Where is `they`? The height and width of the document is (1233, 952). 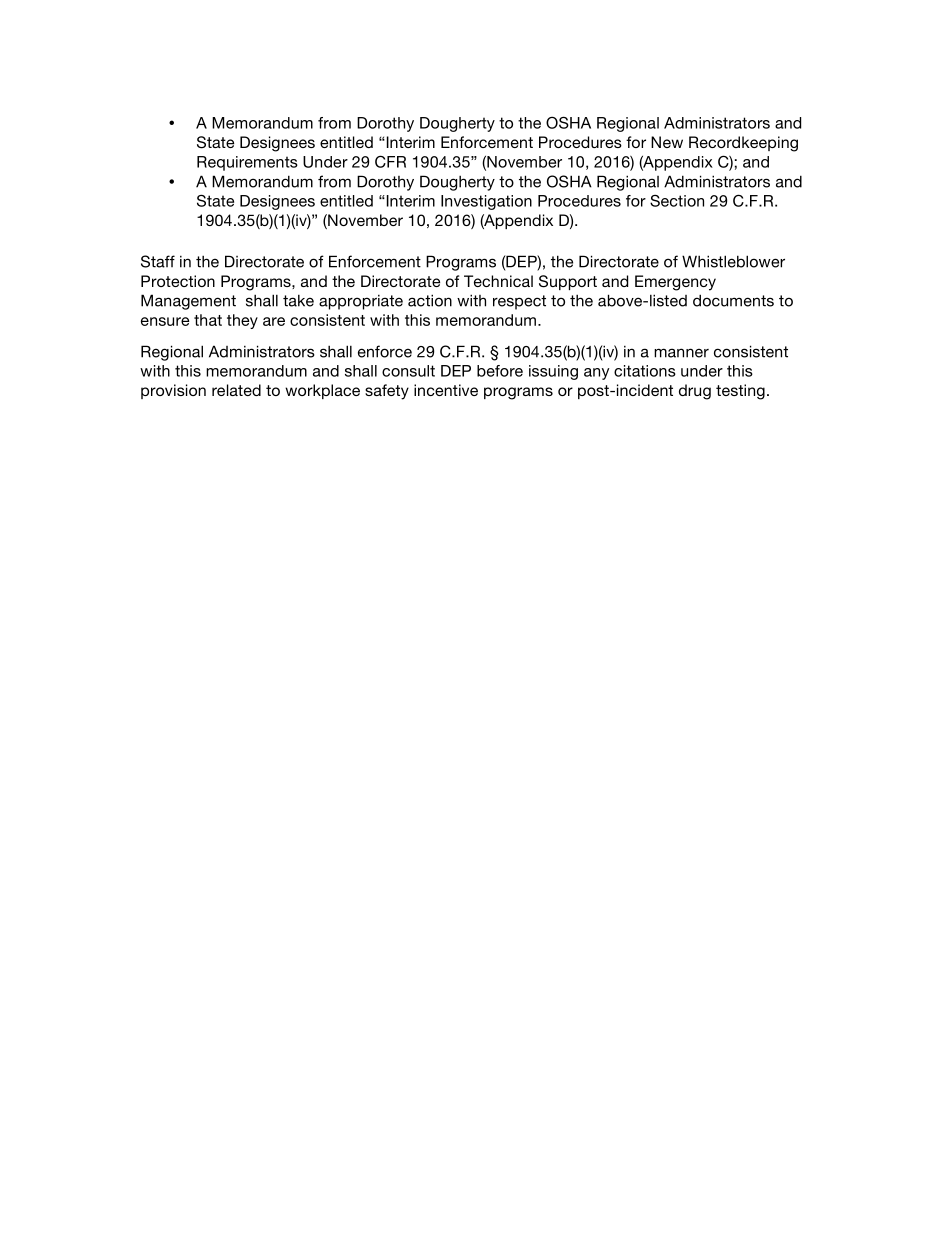
they is located at coordinates (242, 321).
